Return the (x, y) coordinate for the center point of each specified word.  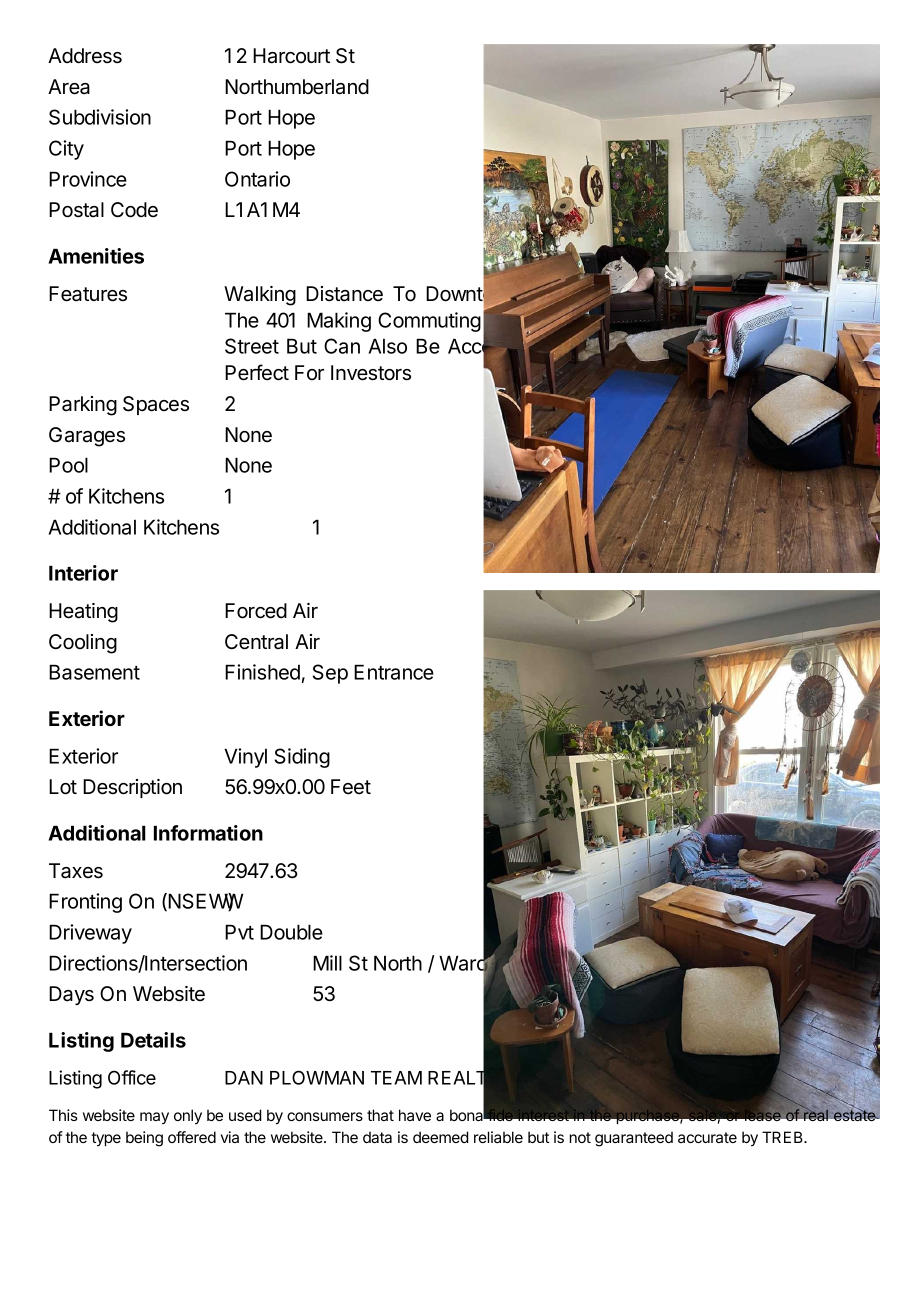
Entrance (394, 672)
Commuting (429, 322)
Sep (330, 674)
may (154, 1118)
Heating (83, 613)
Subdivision (100, 117)
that (380, 1115)
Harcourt (291, 56)
